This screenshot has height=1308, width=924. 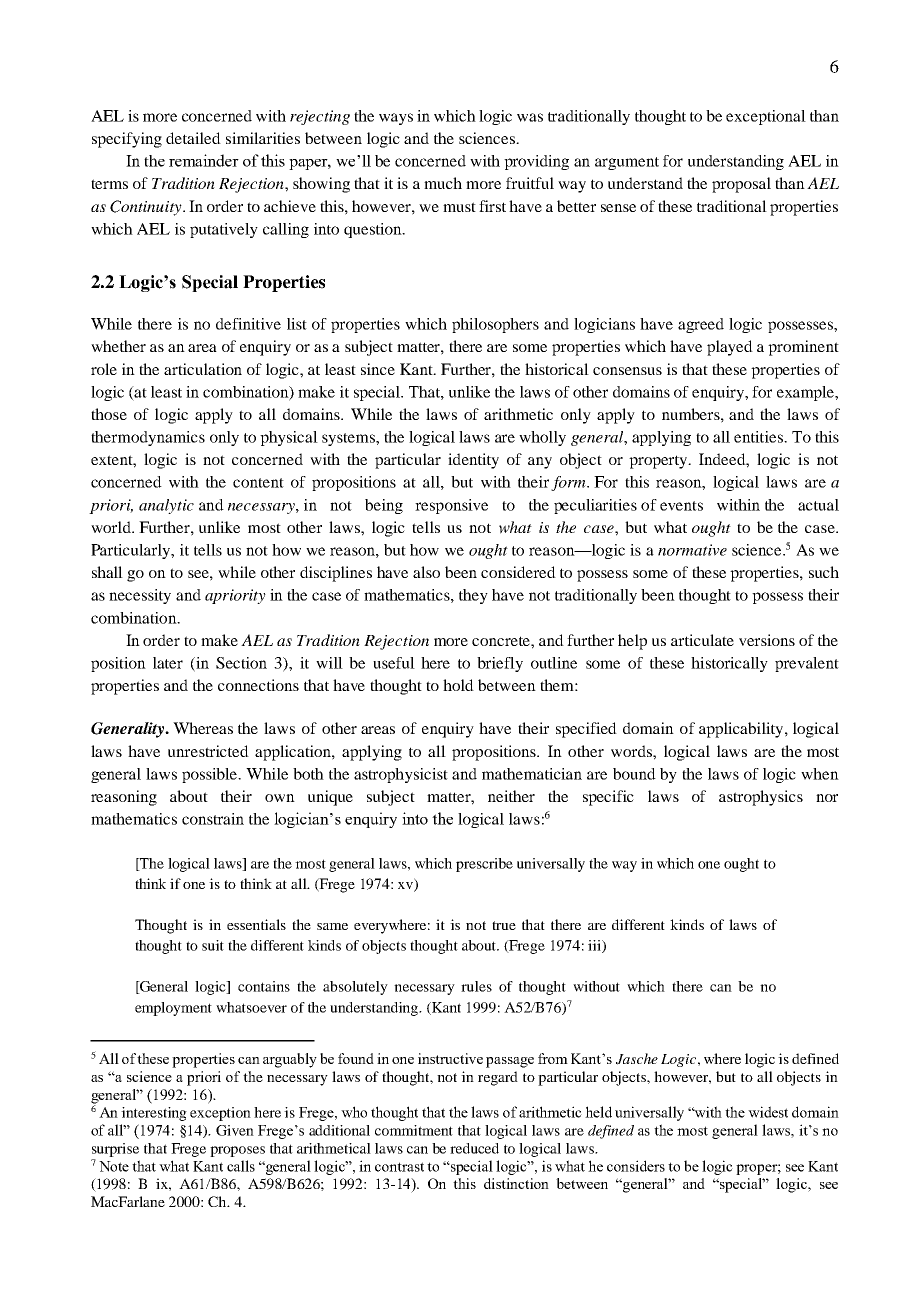 What do you see at coordinates (500, 664) in the screenshot?
I see `briefly` at bounding box center [500, 664].
